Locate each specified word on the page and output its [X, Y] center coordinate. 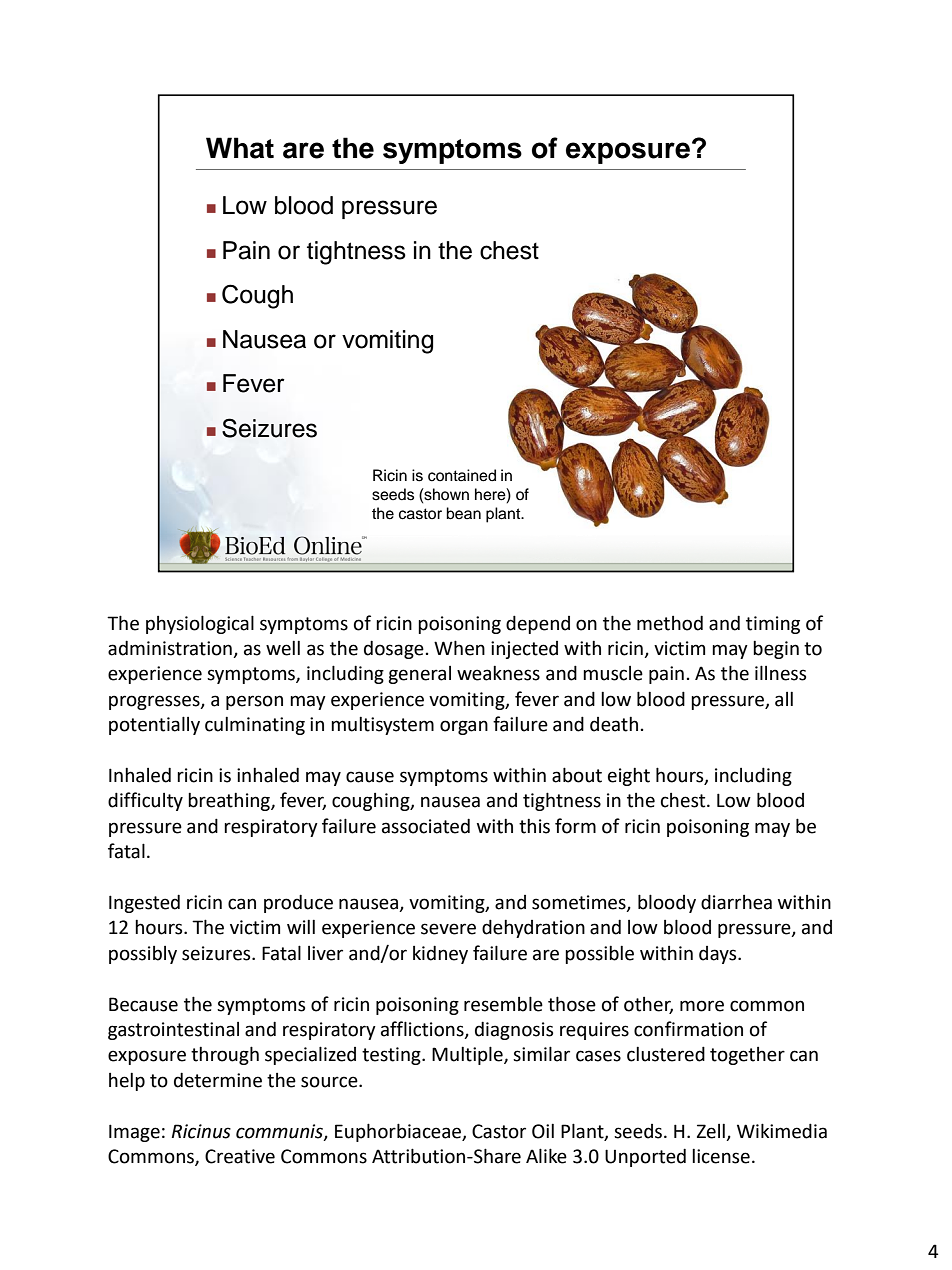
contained [462, 475]
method [670, 623]
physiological [200, 624]
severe [448, 929]
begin [776, 650]
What [240, 148]
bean [463, 513]
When [459, 648]
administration [171, 649]
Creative [240, 1156]
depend [538, 624]
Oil [543, 1131]
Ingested [144, 903]
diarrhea [736, 902]
